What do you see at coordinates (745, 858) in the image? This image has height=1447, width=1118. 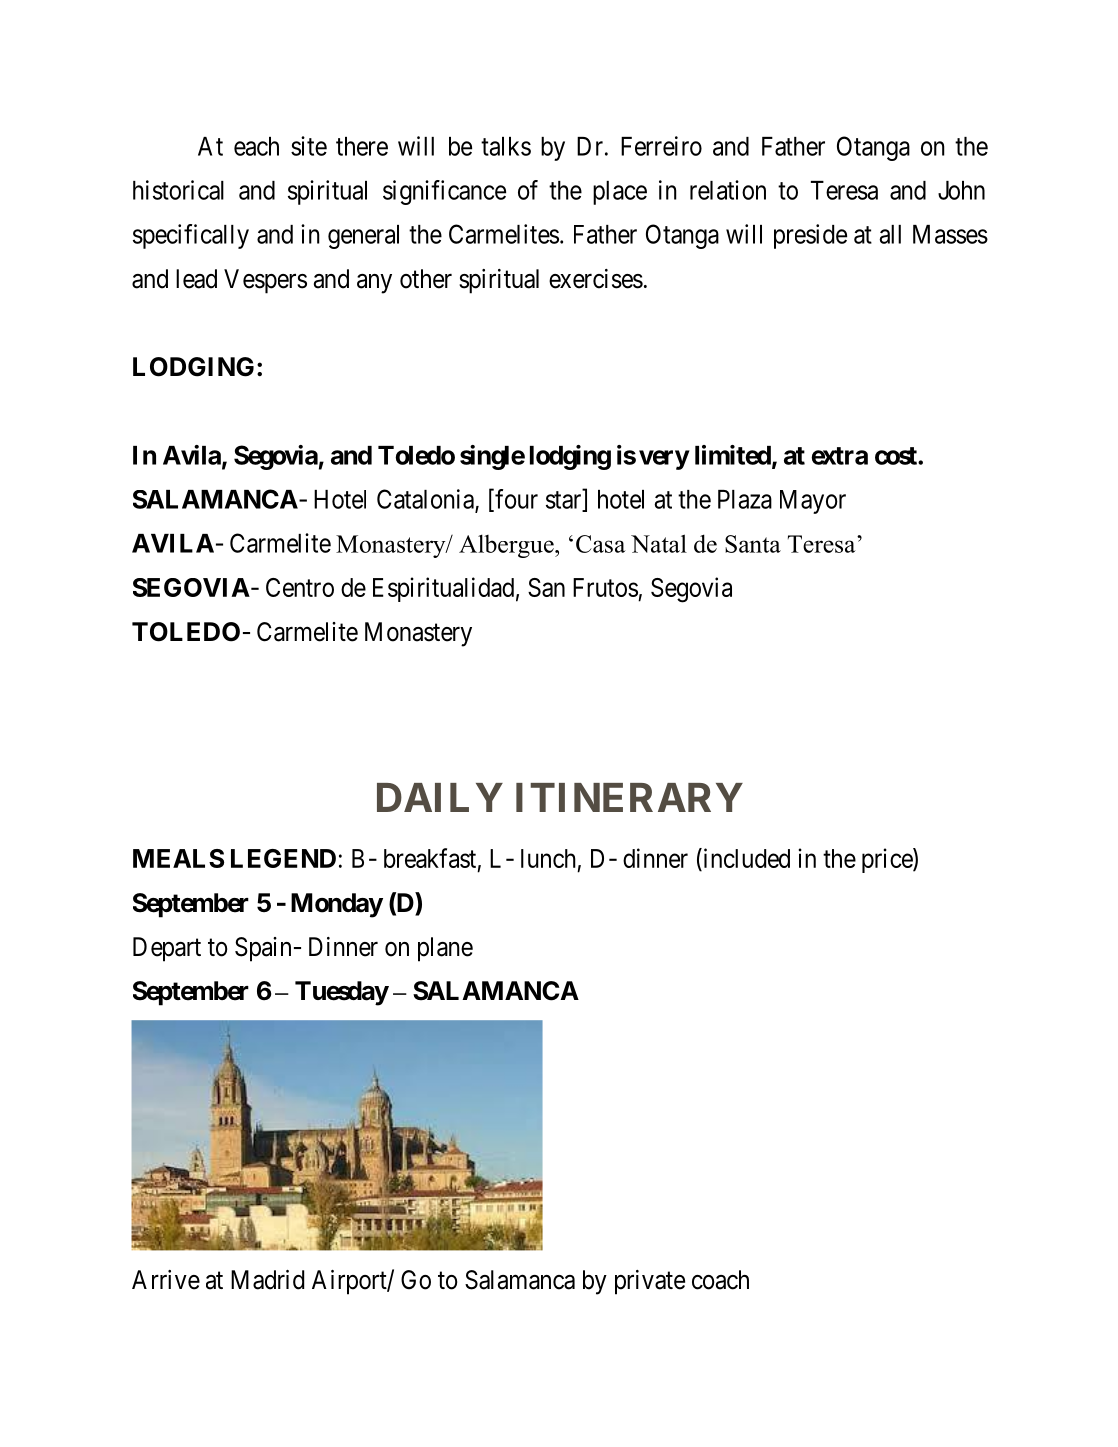 I see `included` at bounding box center [745, 858].
